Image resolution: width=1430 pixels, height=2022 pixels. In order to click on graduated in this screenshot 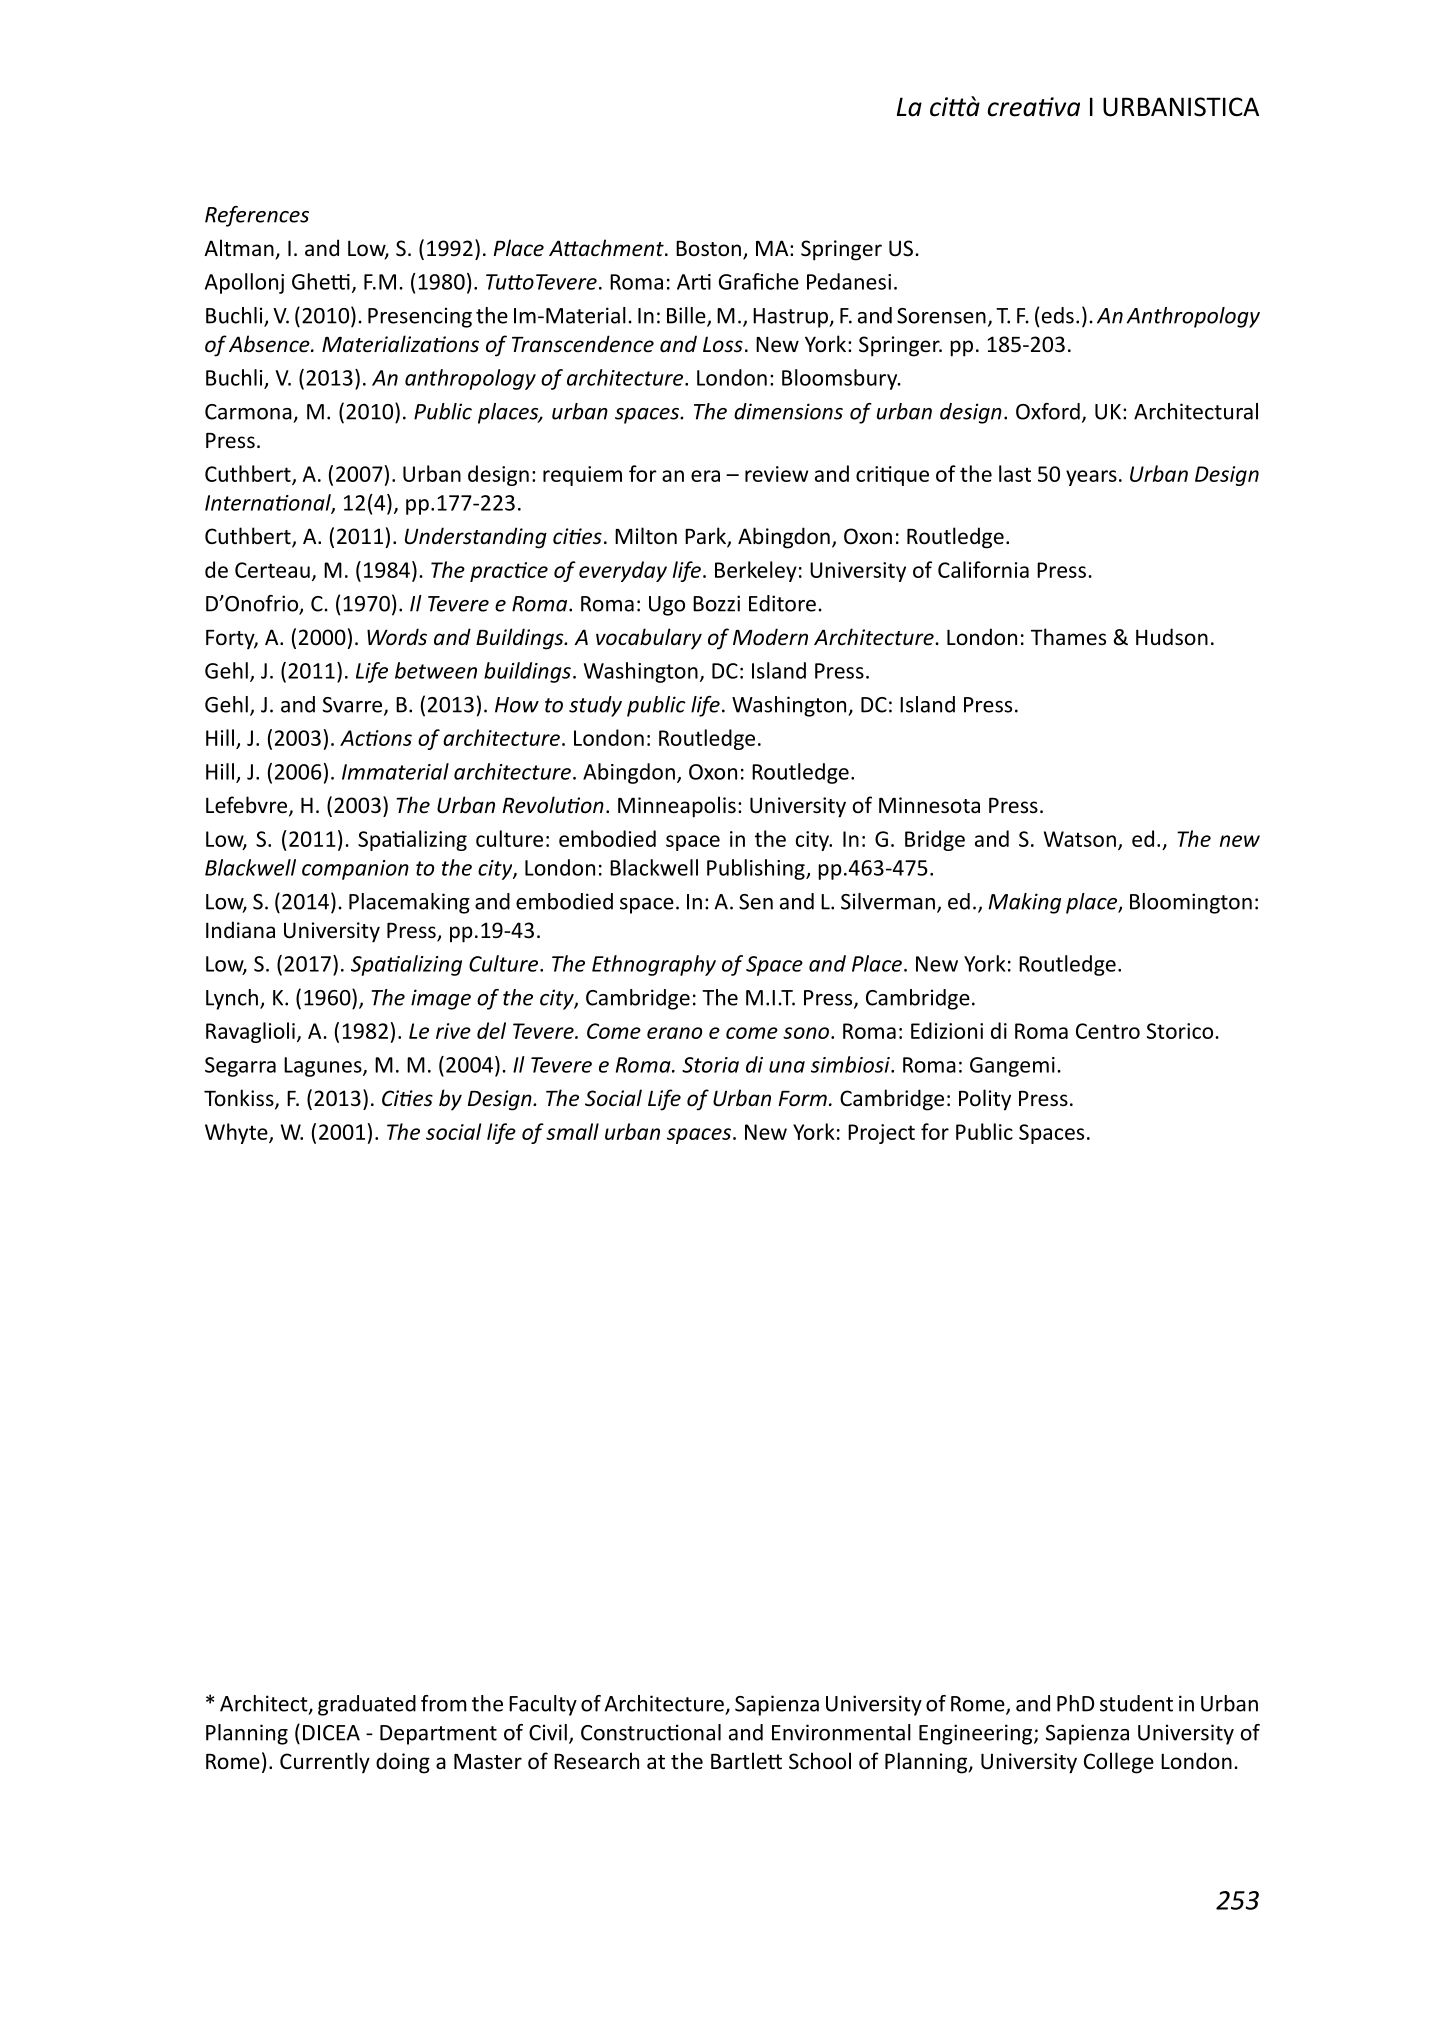, I will do `click(367, 1705)`.
